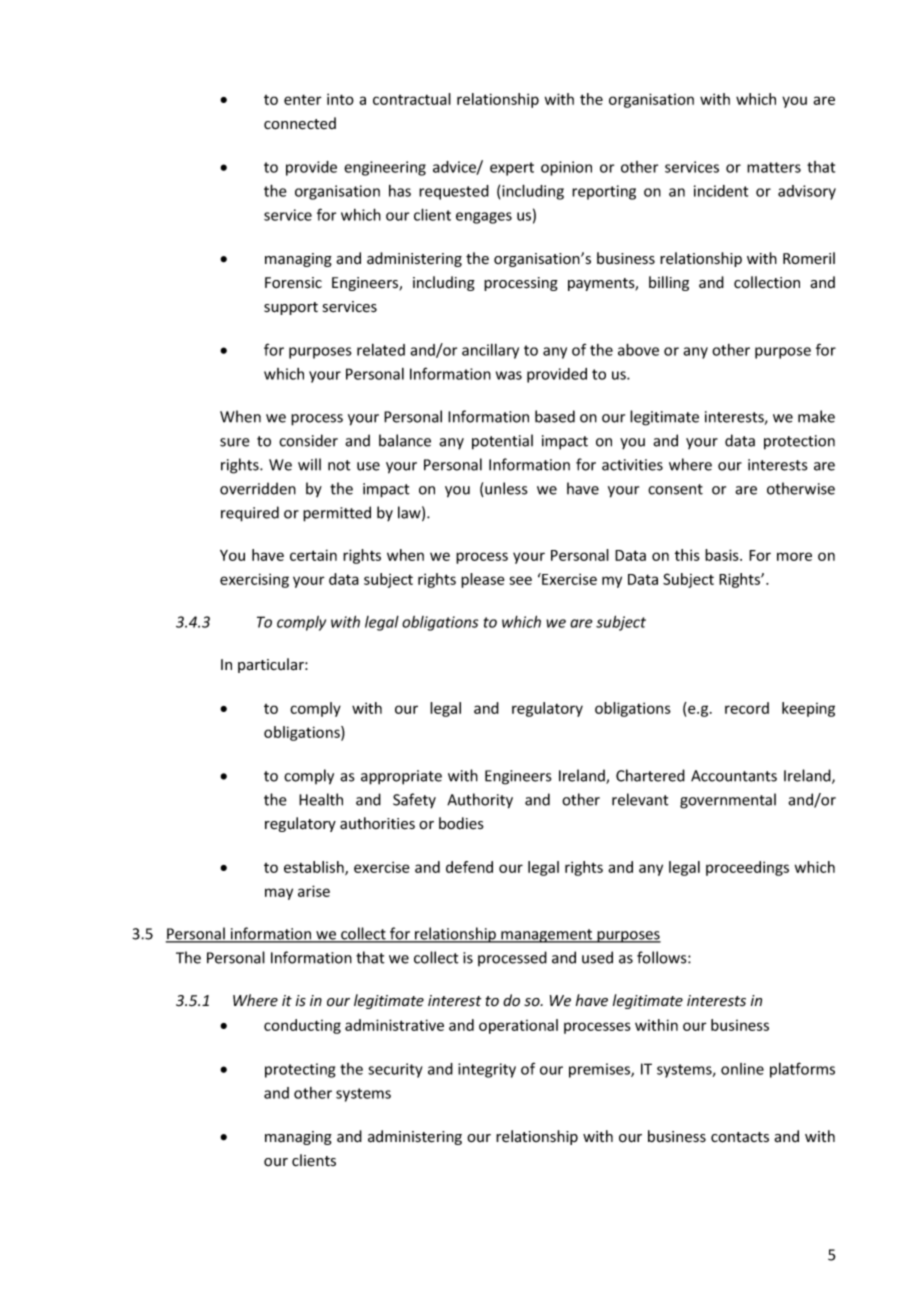  What do you see at coordinates (487, 1070) in the screenshot?
I see `integrity` at bounding box center [487, 1070].
